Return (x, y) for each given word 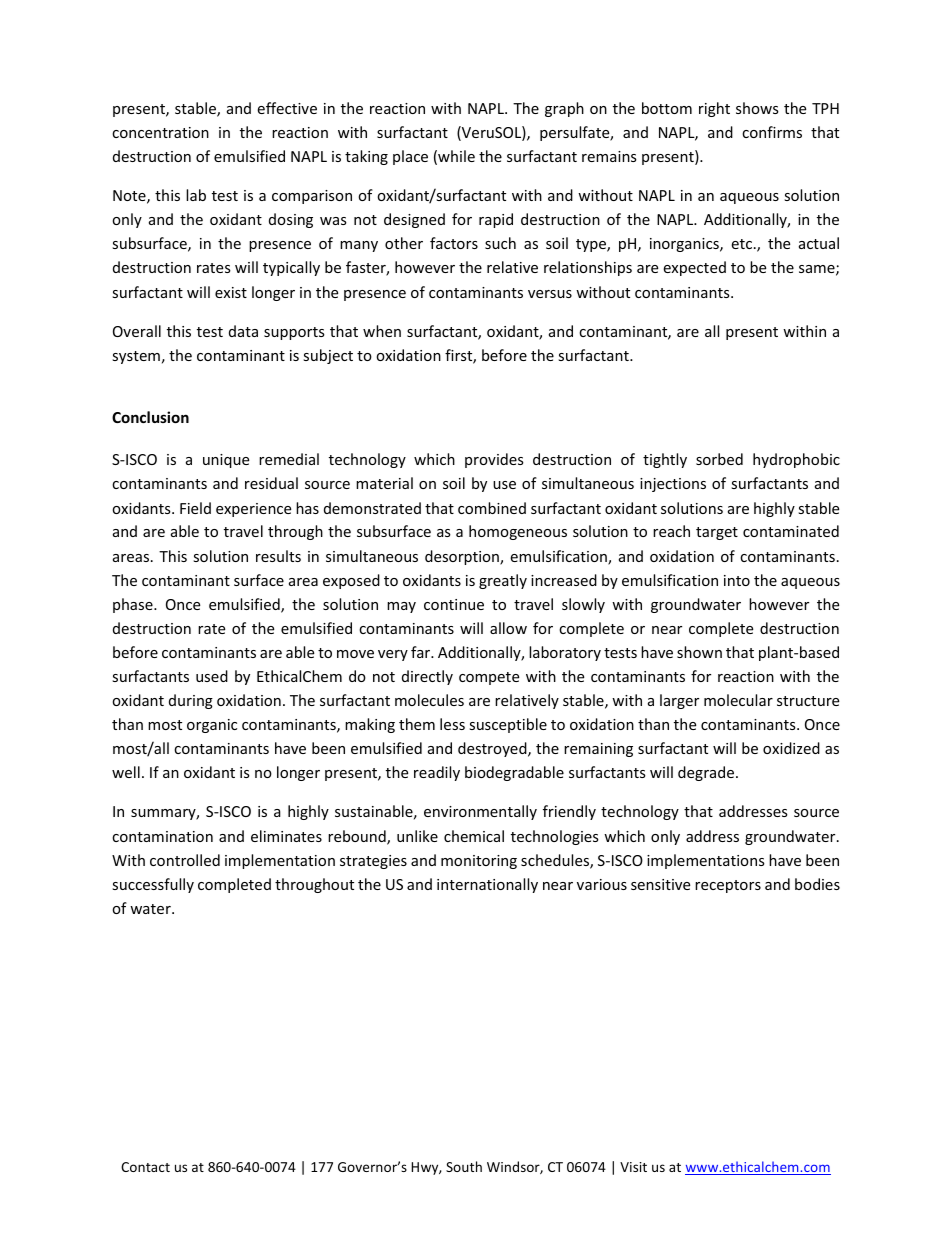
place (410, 157)
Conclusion (150, 417)
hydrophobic (796, 460)
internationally (487, 885)
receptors (728, 886)
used (212, 676)
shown (699, 652)
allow (508, 628)
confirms (772, 132)
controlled (185, 860)
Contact (145, 1167)
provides (494, 460)
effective (287, 108)
